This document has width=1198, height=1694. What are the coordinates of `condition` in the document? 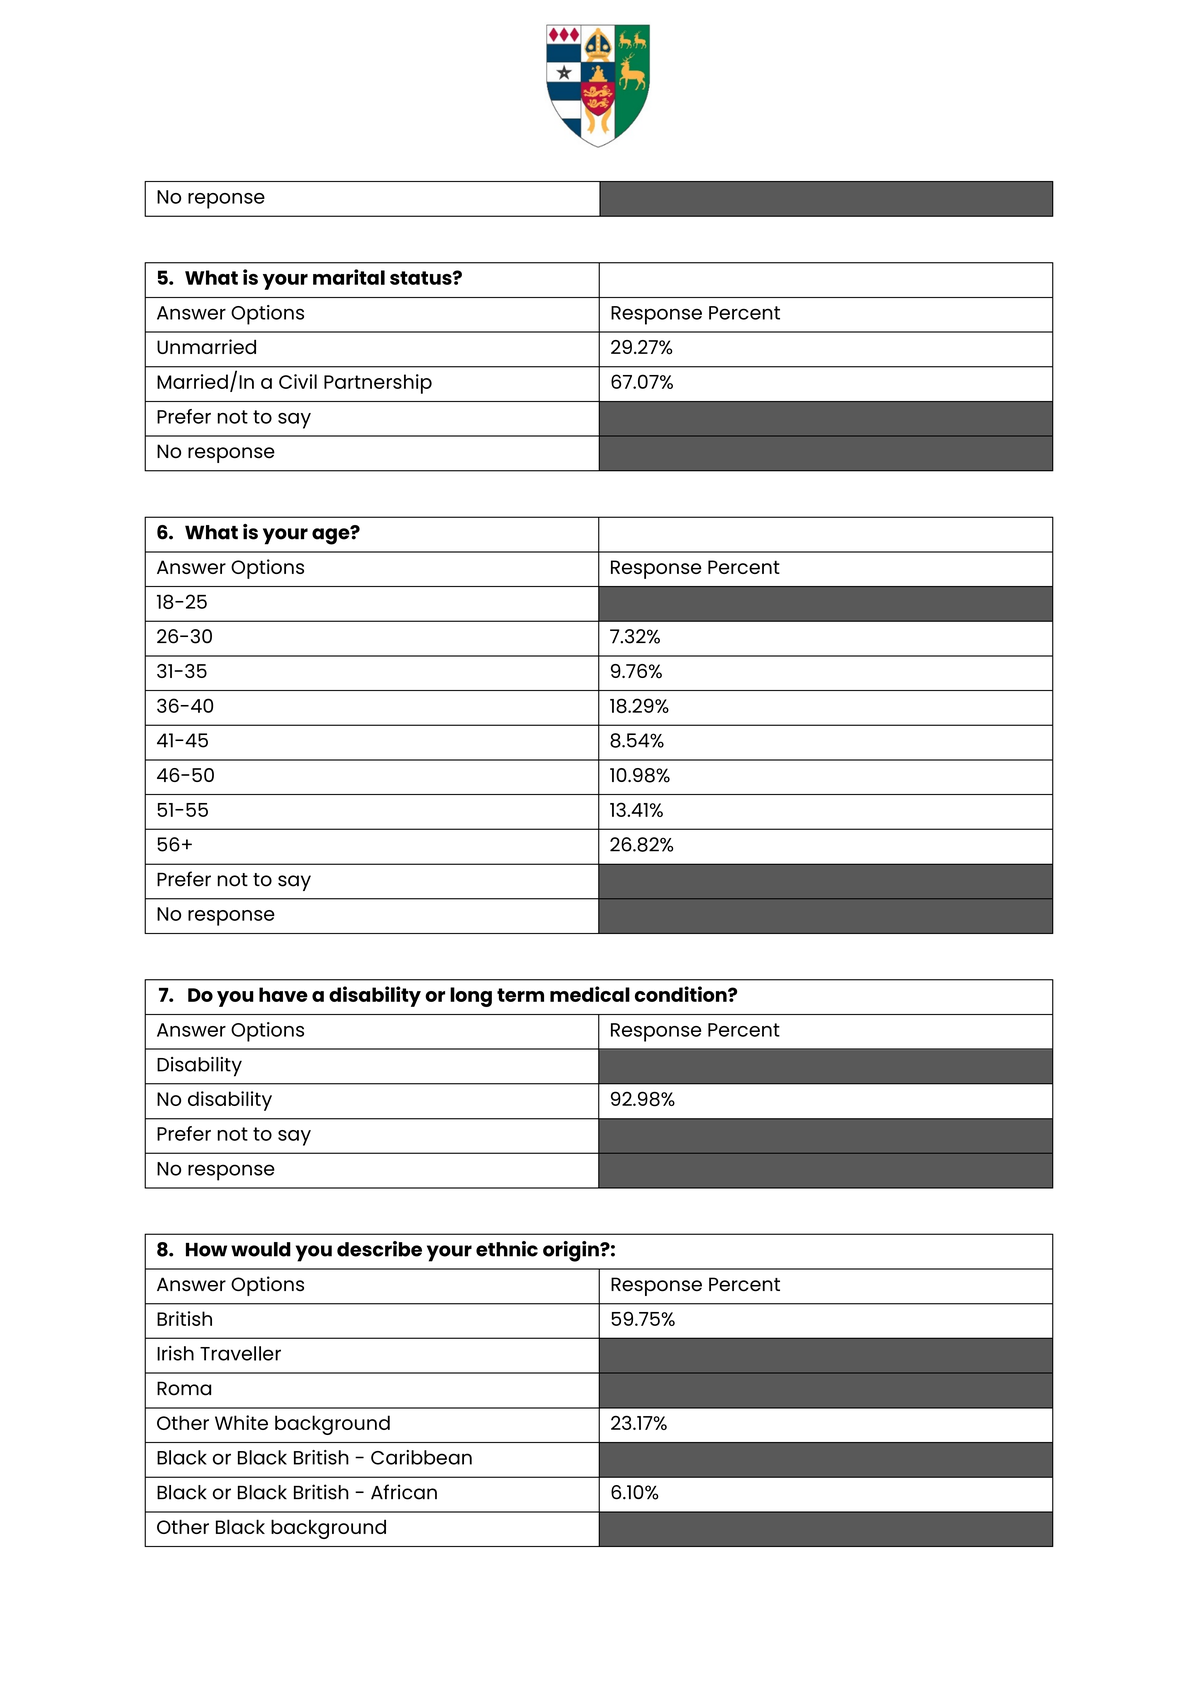 It's located at (682, 994).
